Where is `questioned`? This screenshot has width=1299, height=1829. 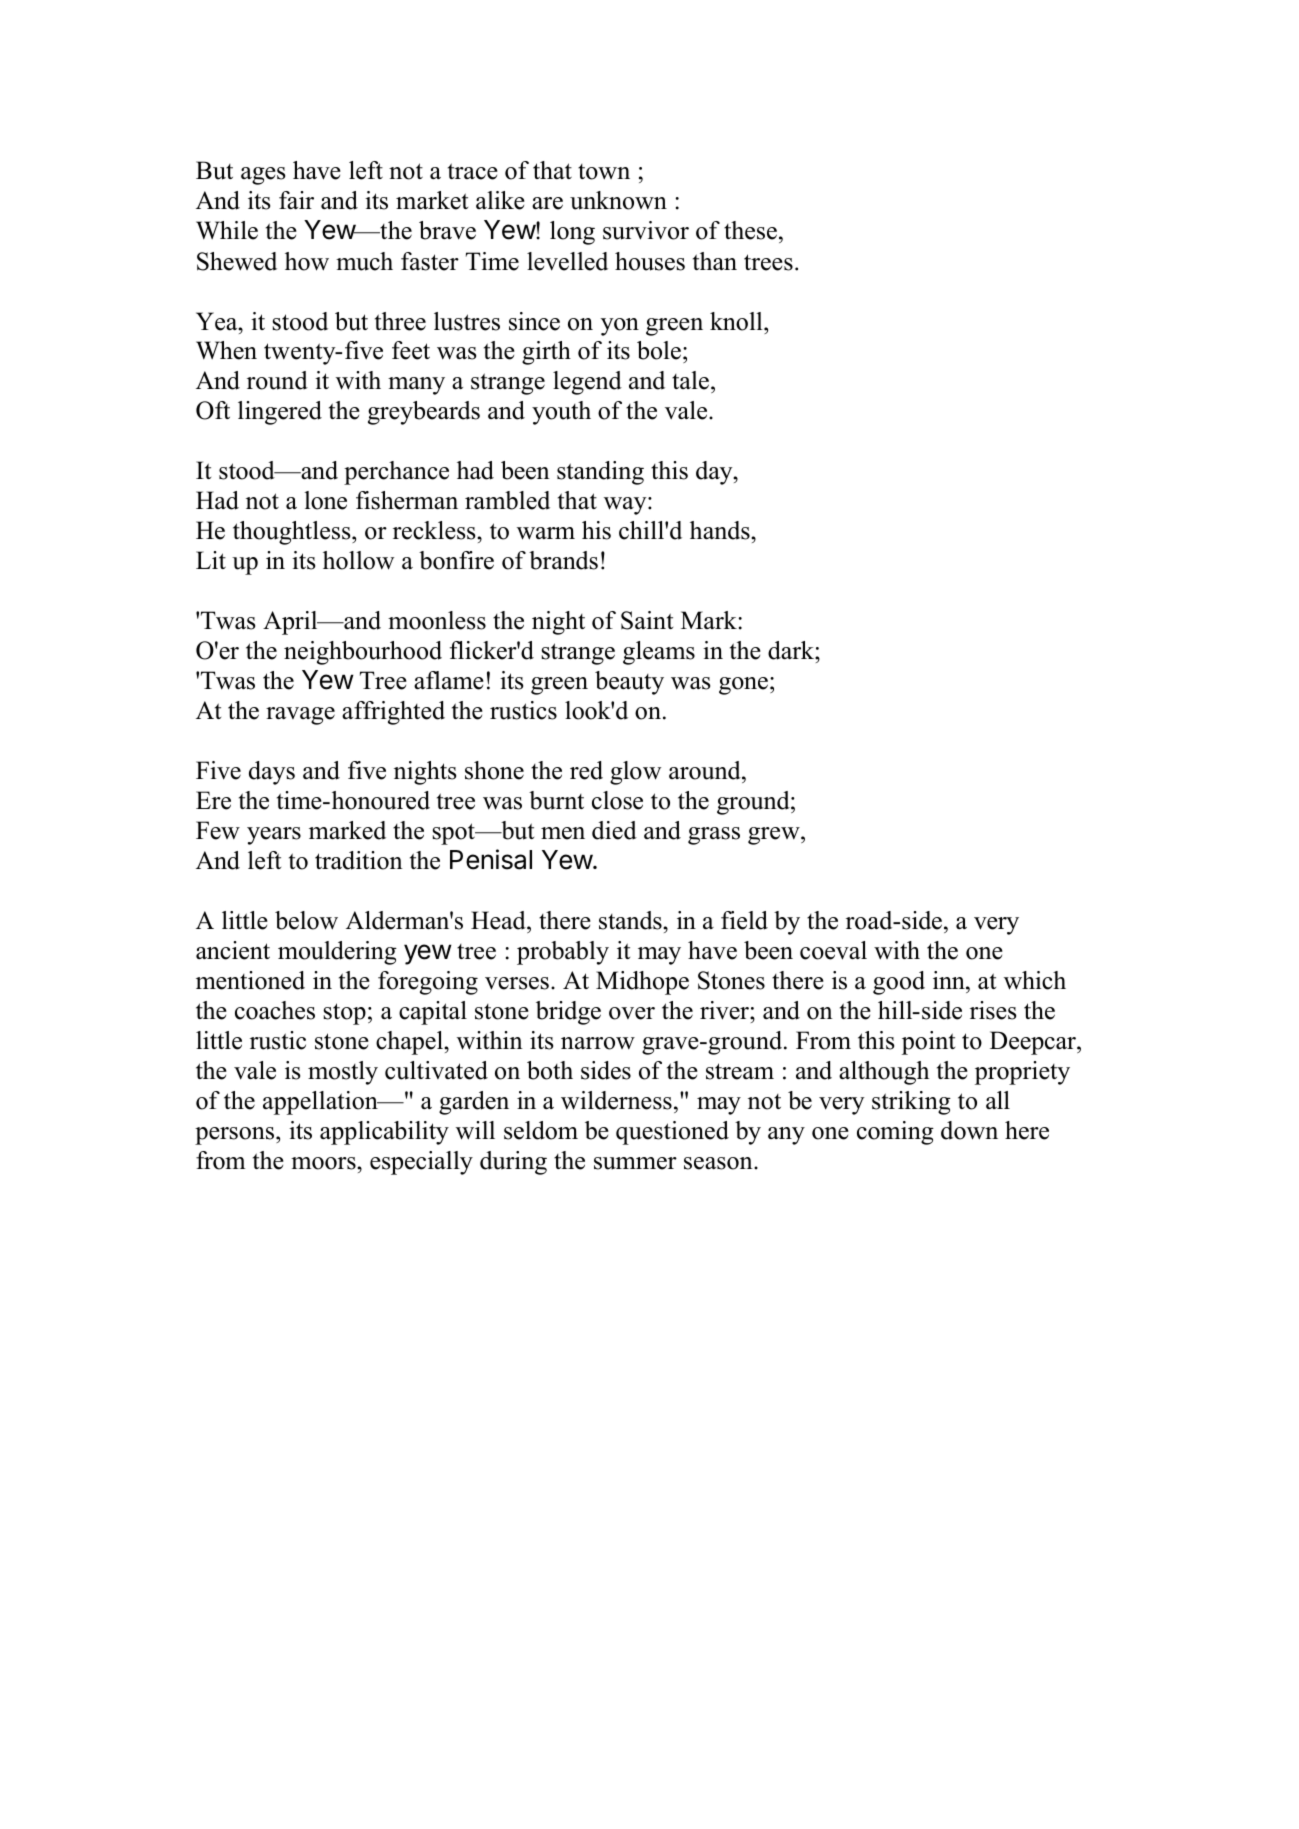 questioned is located at coordinates (672, 1133).
